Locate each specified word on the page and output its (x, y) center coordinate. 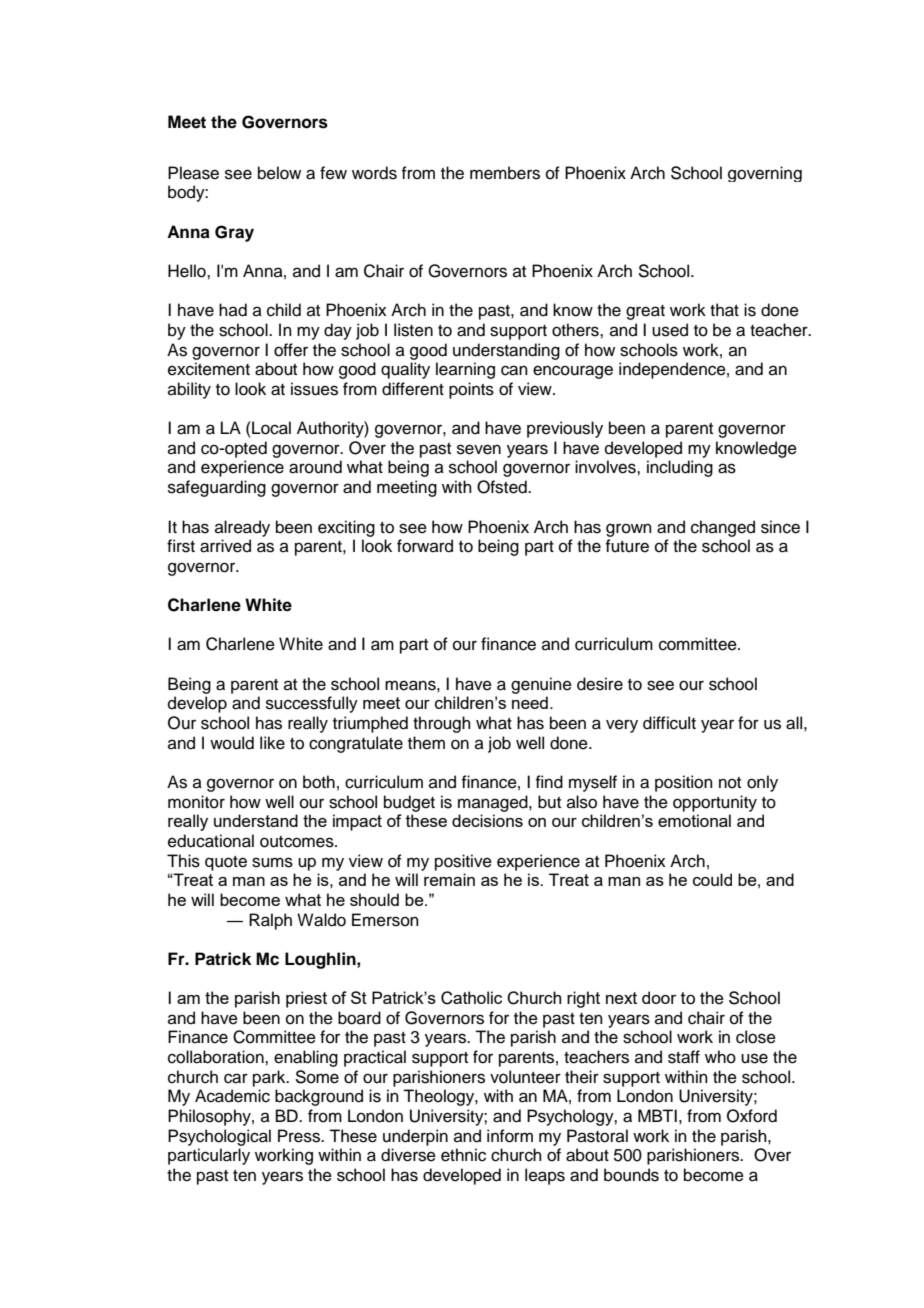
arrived (225, 546)
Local (270, 428)
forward (425, 546)
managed (494, 803)
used (670, 330)
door (659, 997)
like (272, 743)
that (724, 310)
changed (723, 528)
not (730, 783)
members (505, 173)
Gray (234, 233)
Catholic (471, 998)
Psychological (219, 1137)
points (471, 390)
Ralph (270, 921)
